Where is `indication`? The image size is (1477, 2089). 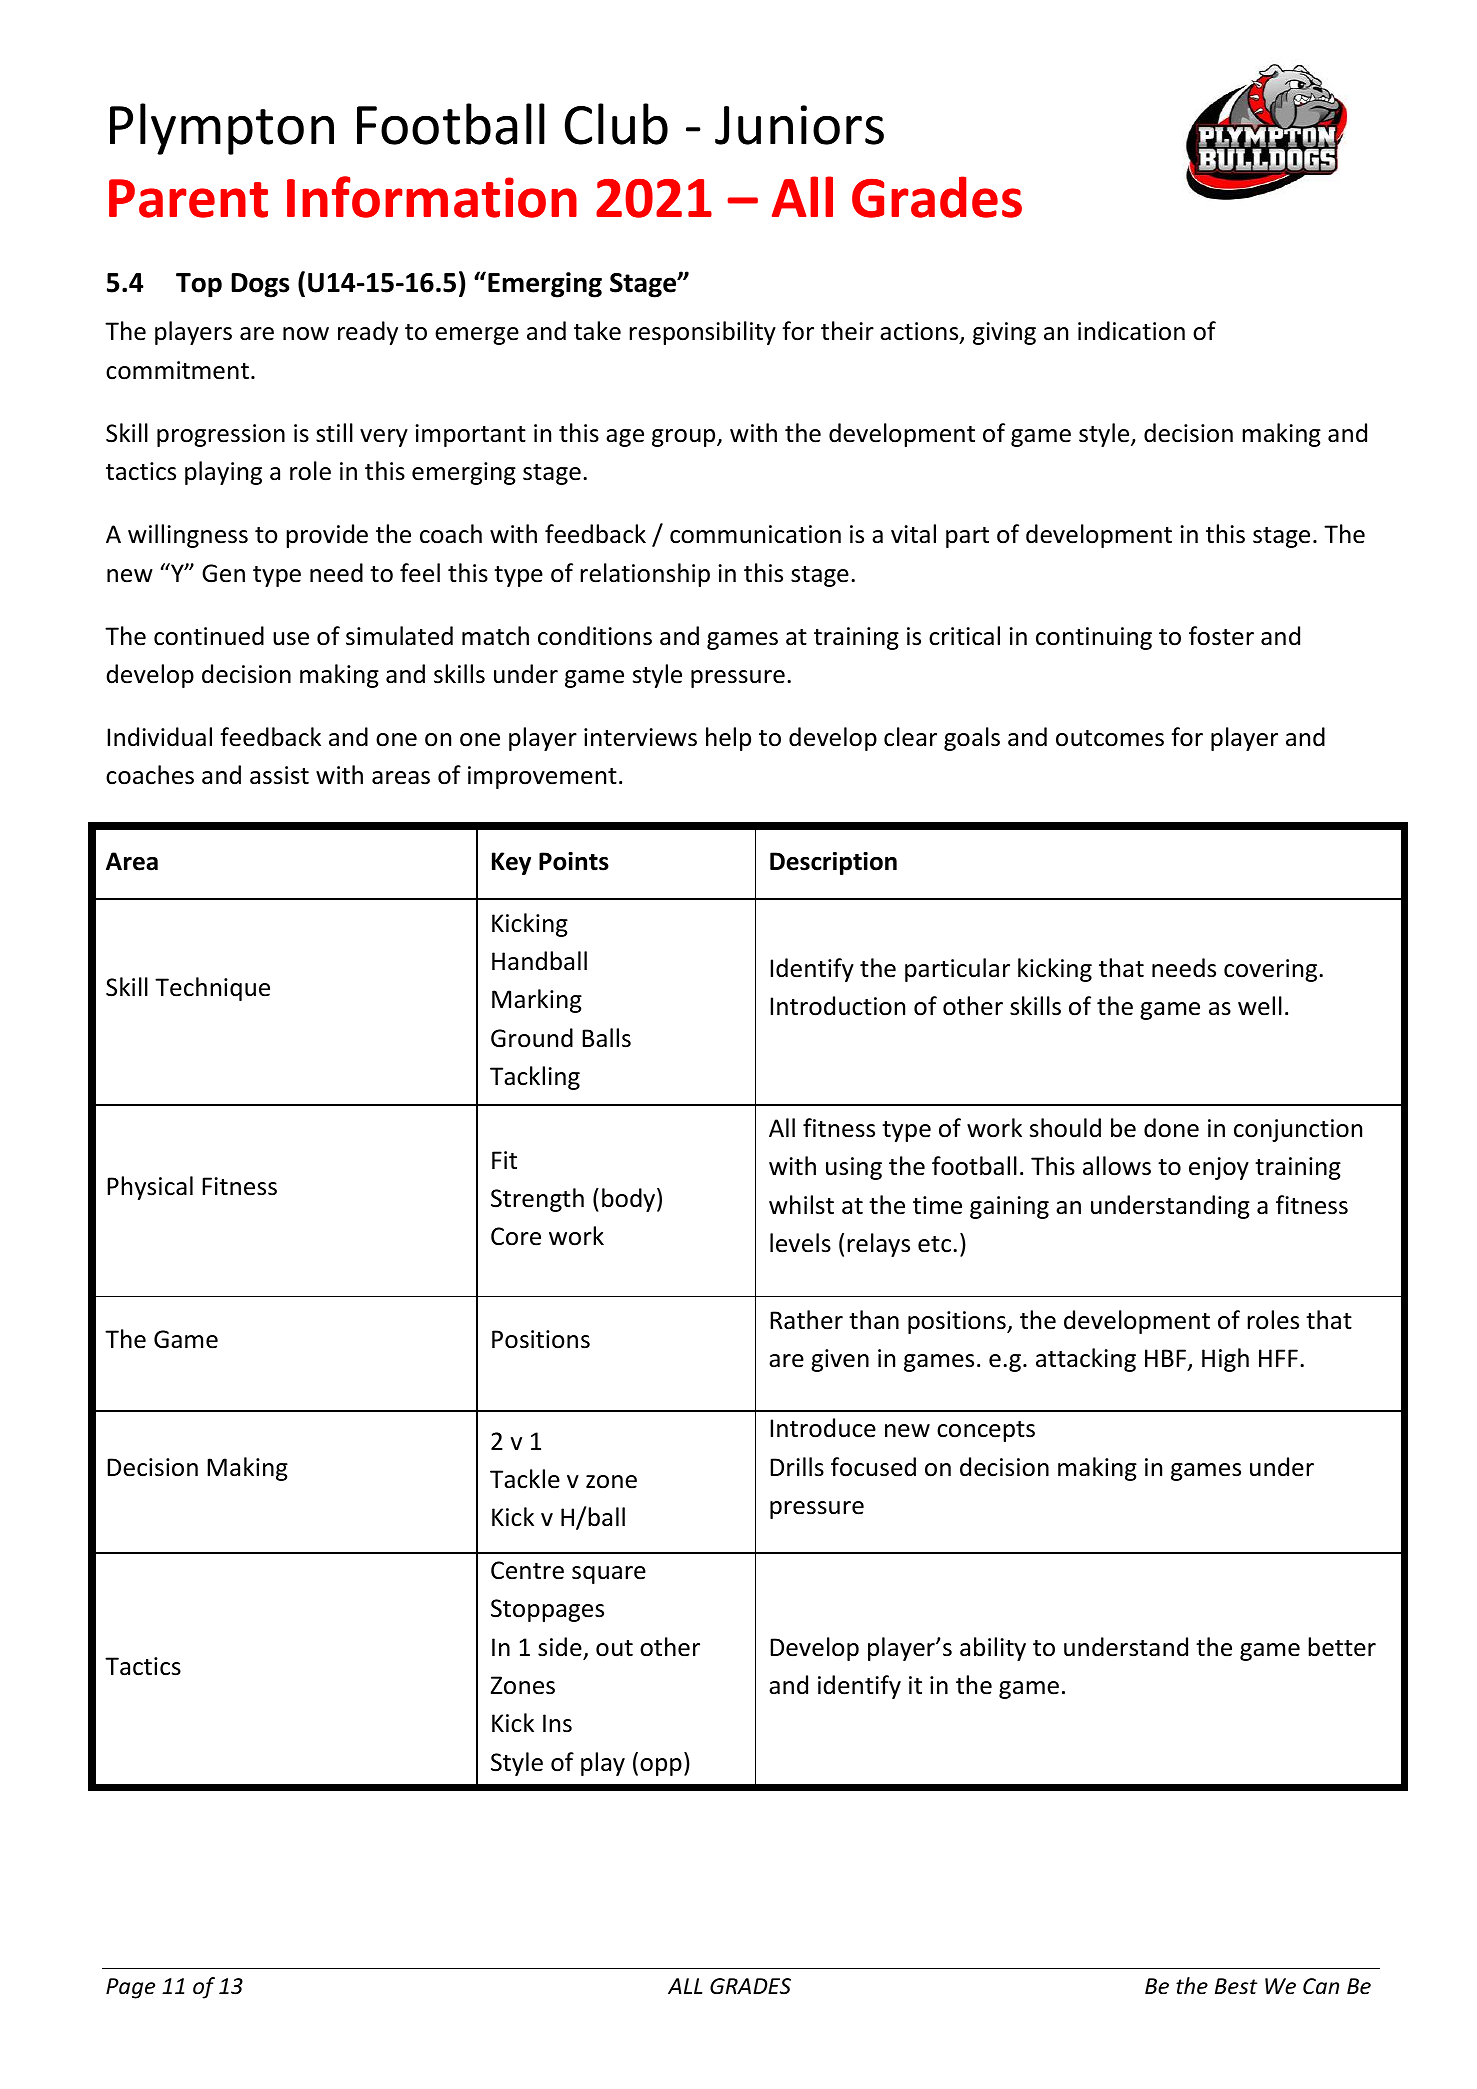 indication is located at coordinates (1131, 331).
